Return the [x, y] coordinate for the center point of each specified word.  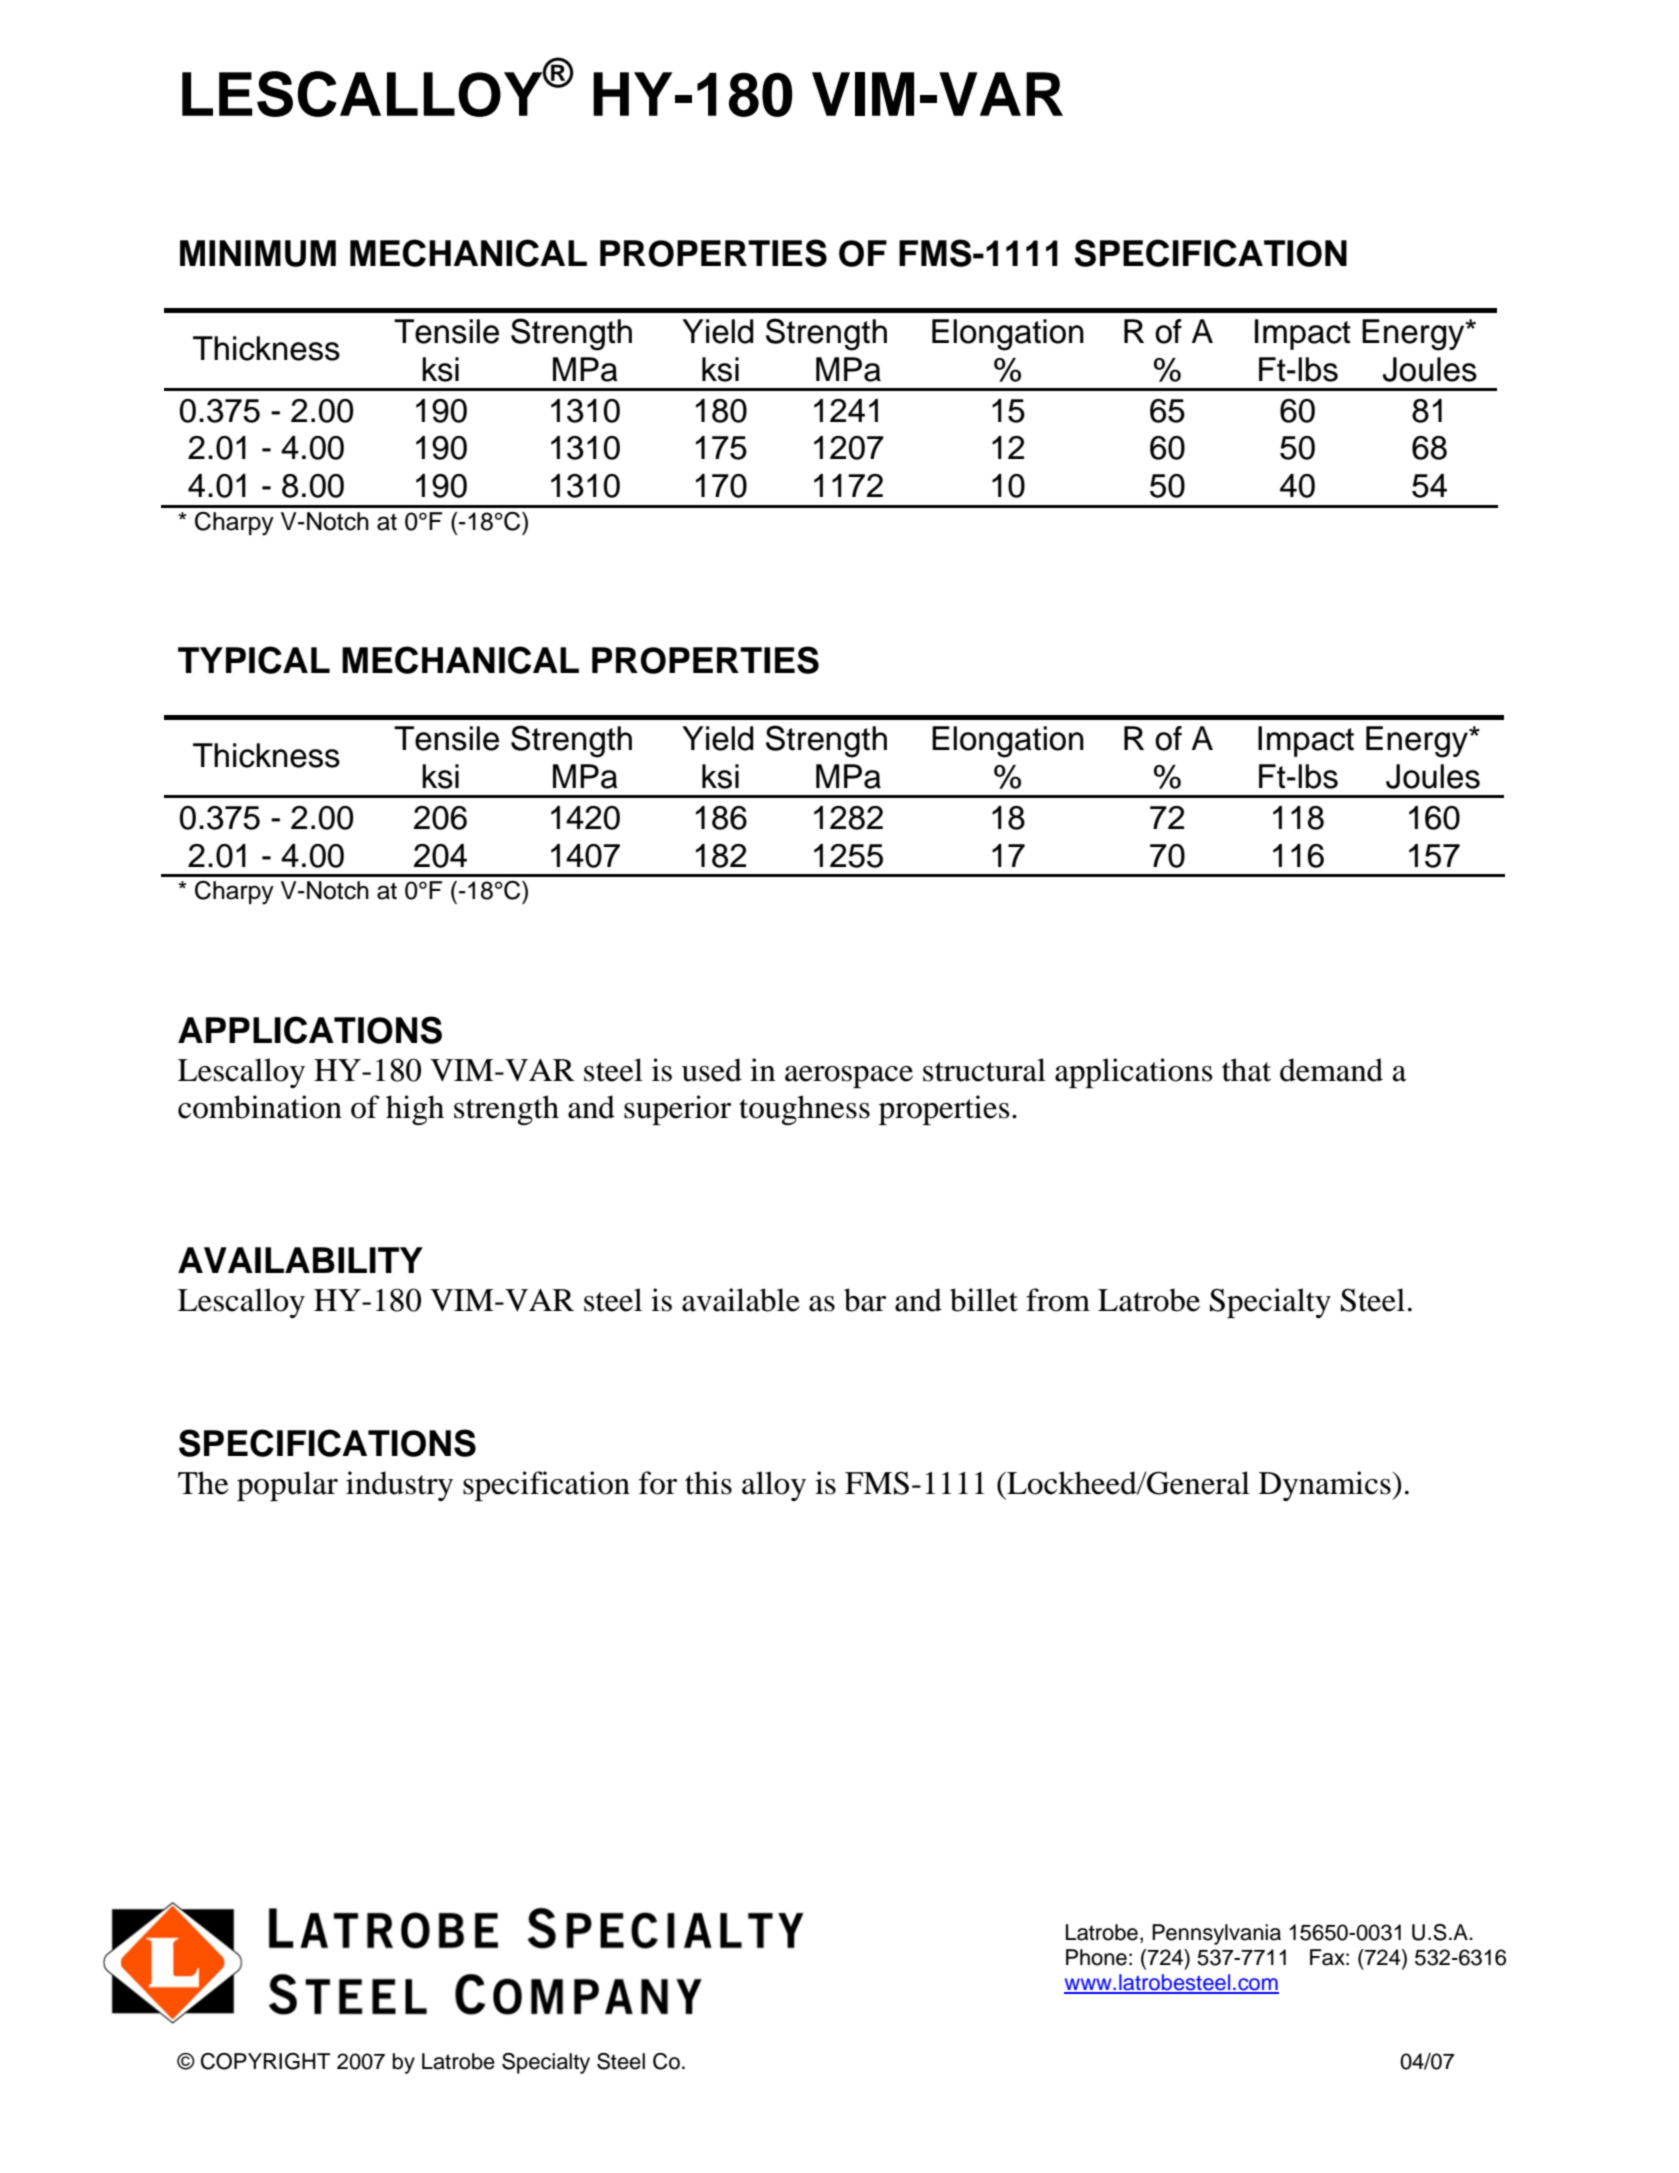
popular [287, 1486]
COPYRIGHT [265, 2061]
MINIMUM [258, 253]
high [415, 1110]
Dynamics [1326, 1486]
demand [1331, 1070]
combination [260, 1107]
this [708, 1483]
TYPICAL [254, 660]
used [712, 1070]
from [1058, 1300]
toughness [804, 1110]
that [1246, 1070]
